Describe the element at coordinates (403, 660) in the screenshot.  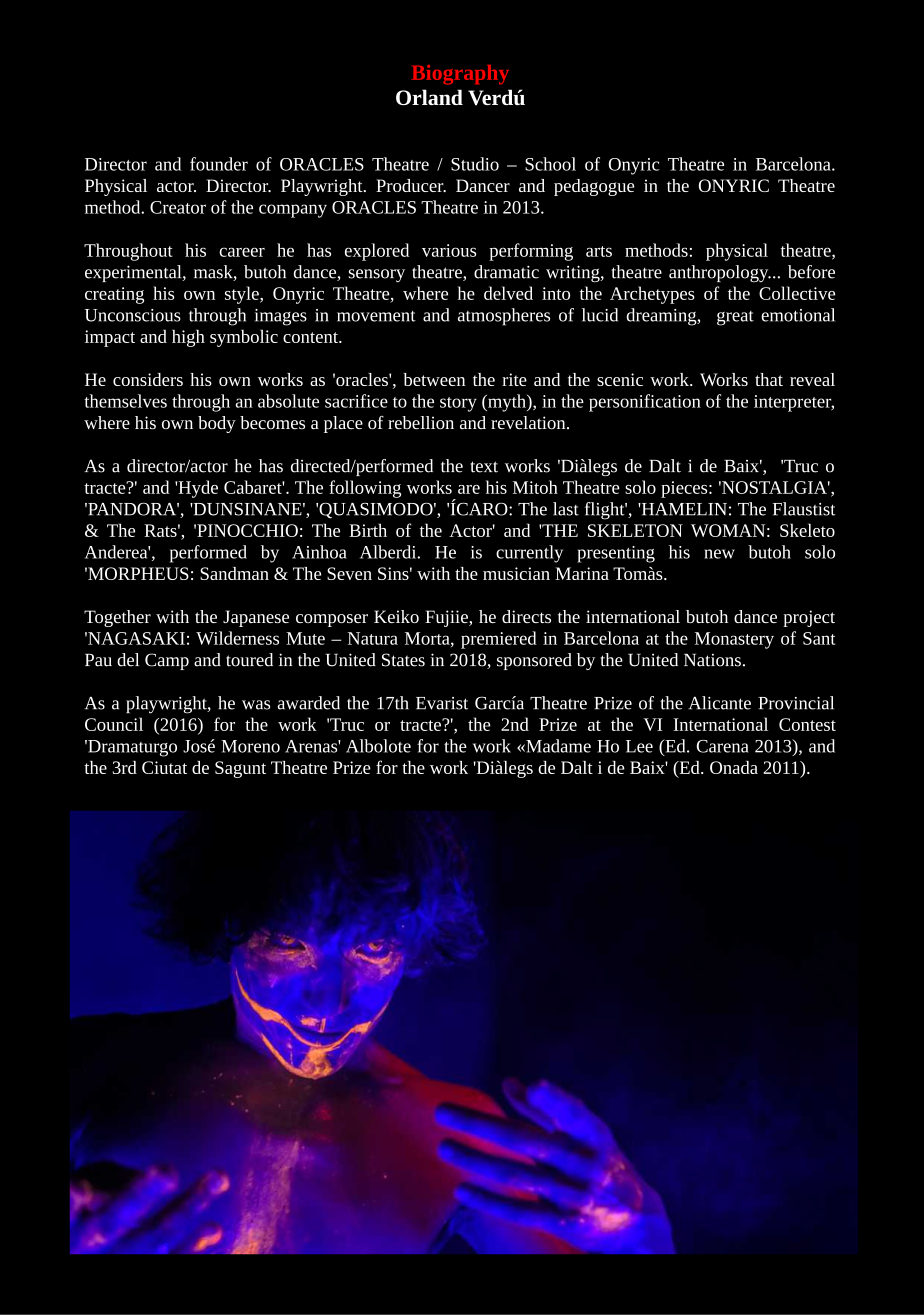
I see `States` at that location.
